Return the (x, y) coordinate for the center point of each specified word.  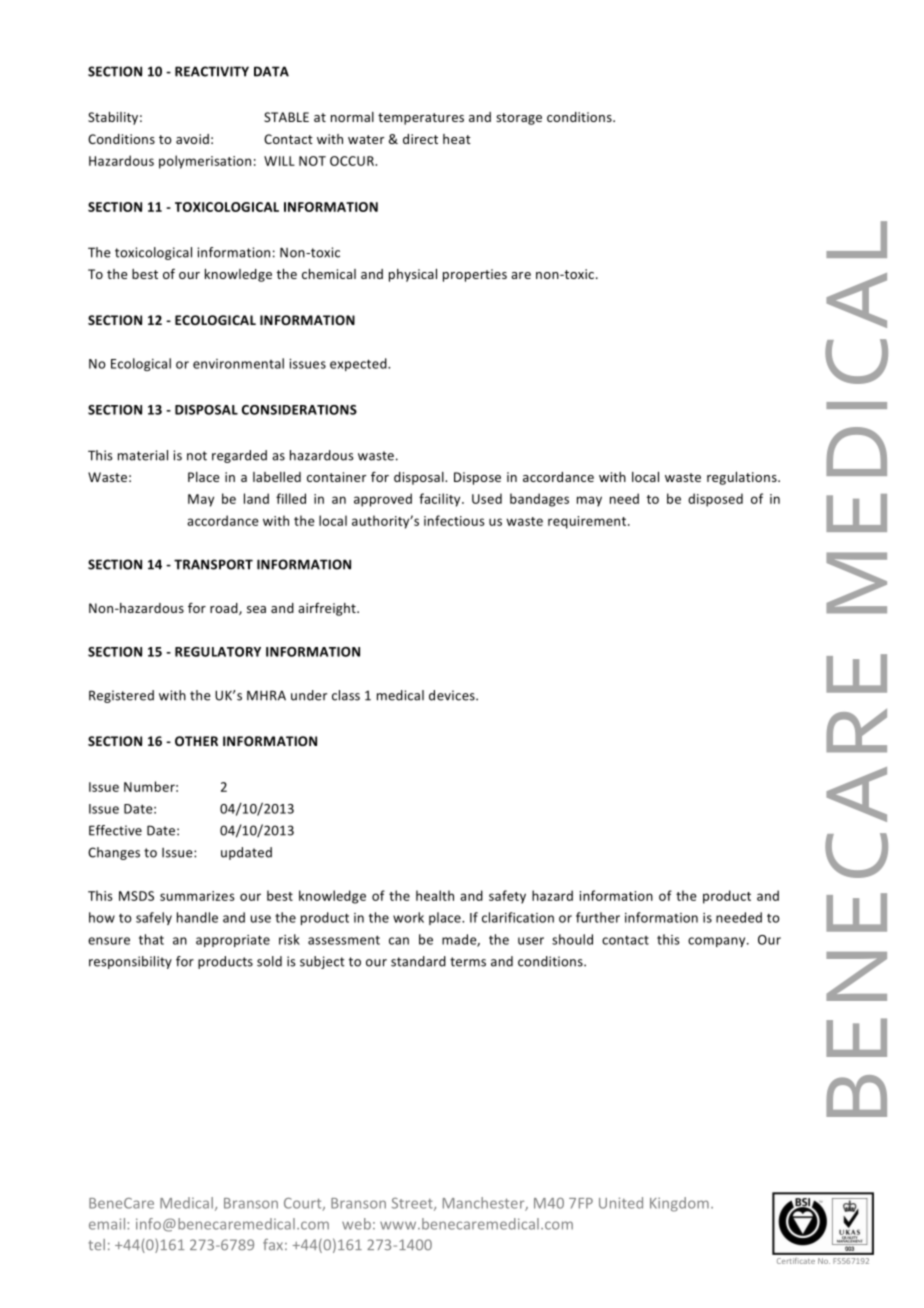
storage (519, 119)
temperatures (421, 119)
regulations (743, 478)
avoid (192, 139)
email (108, 1224)
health (435, 895)
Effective (115, 830)
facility (441, 500)
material (143, 455)
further (598, 917)
